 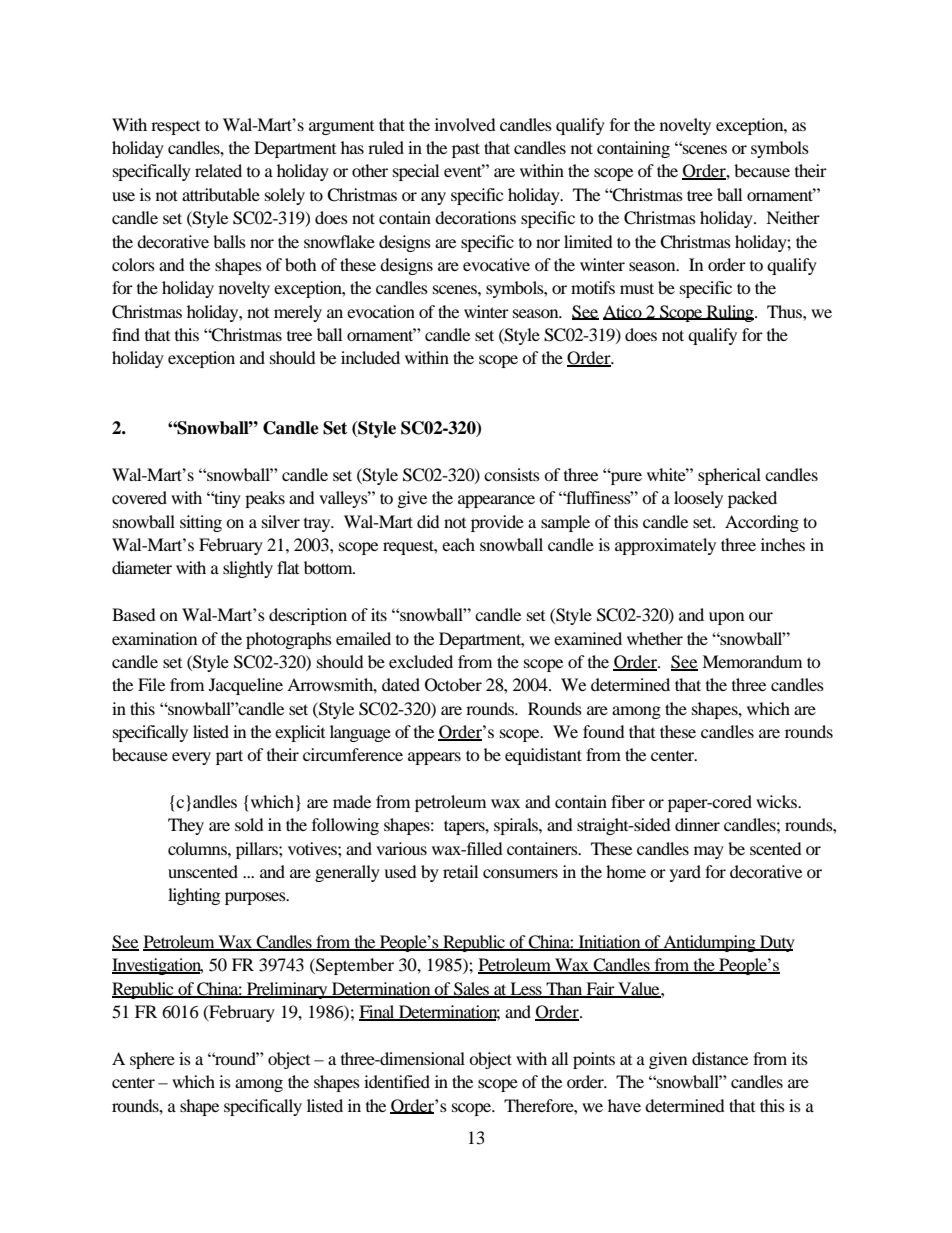 What do you see at coordinates (154, 638) in the screenshot?
I see `examination` at bounding box center [154, 638].
